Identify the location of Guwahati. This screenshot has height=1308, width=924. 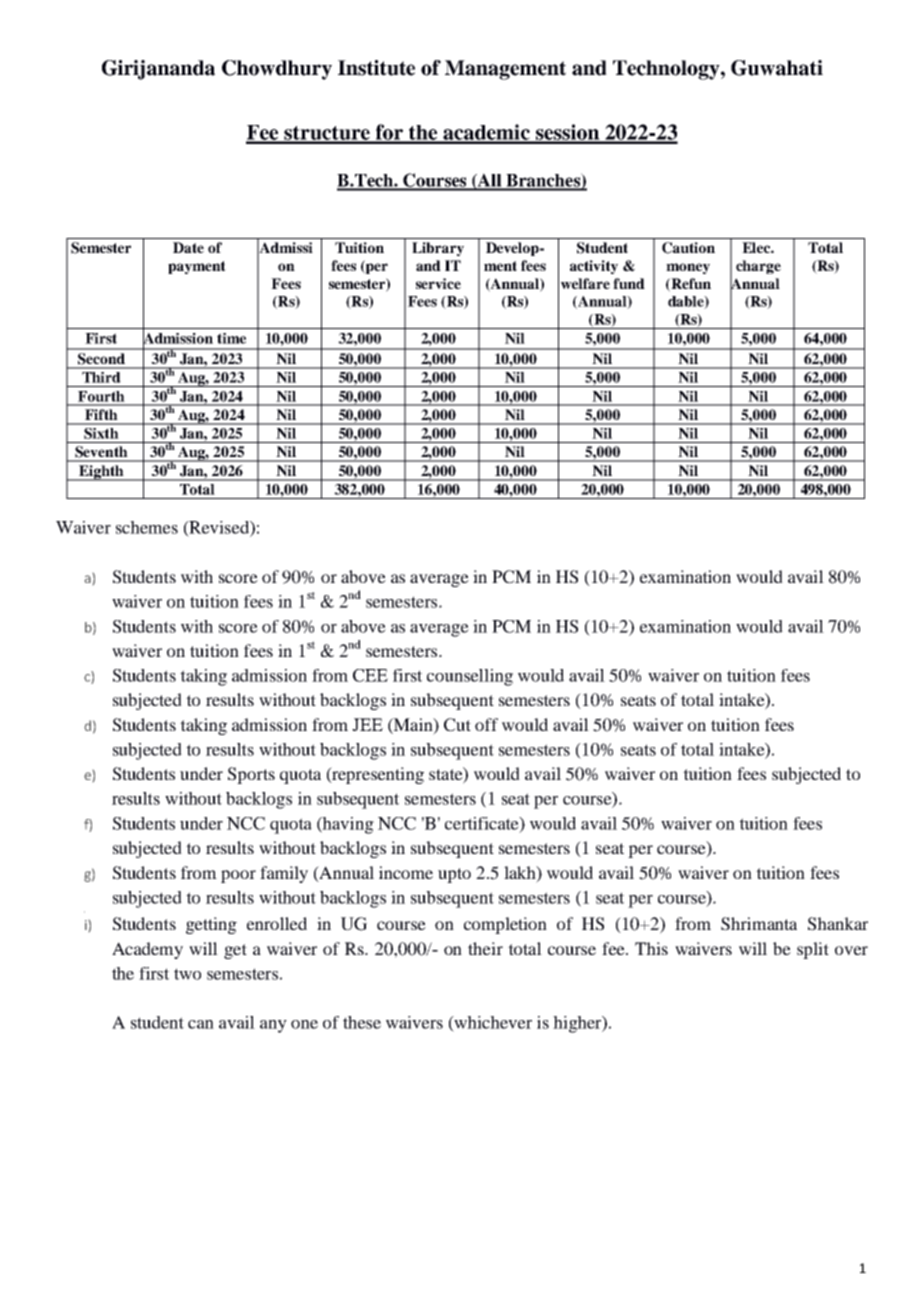
(777, 68).
